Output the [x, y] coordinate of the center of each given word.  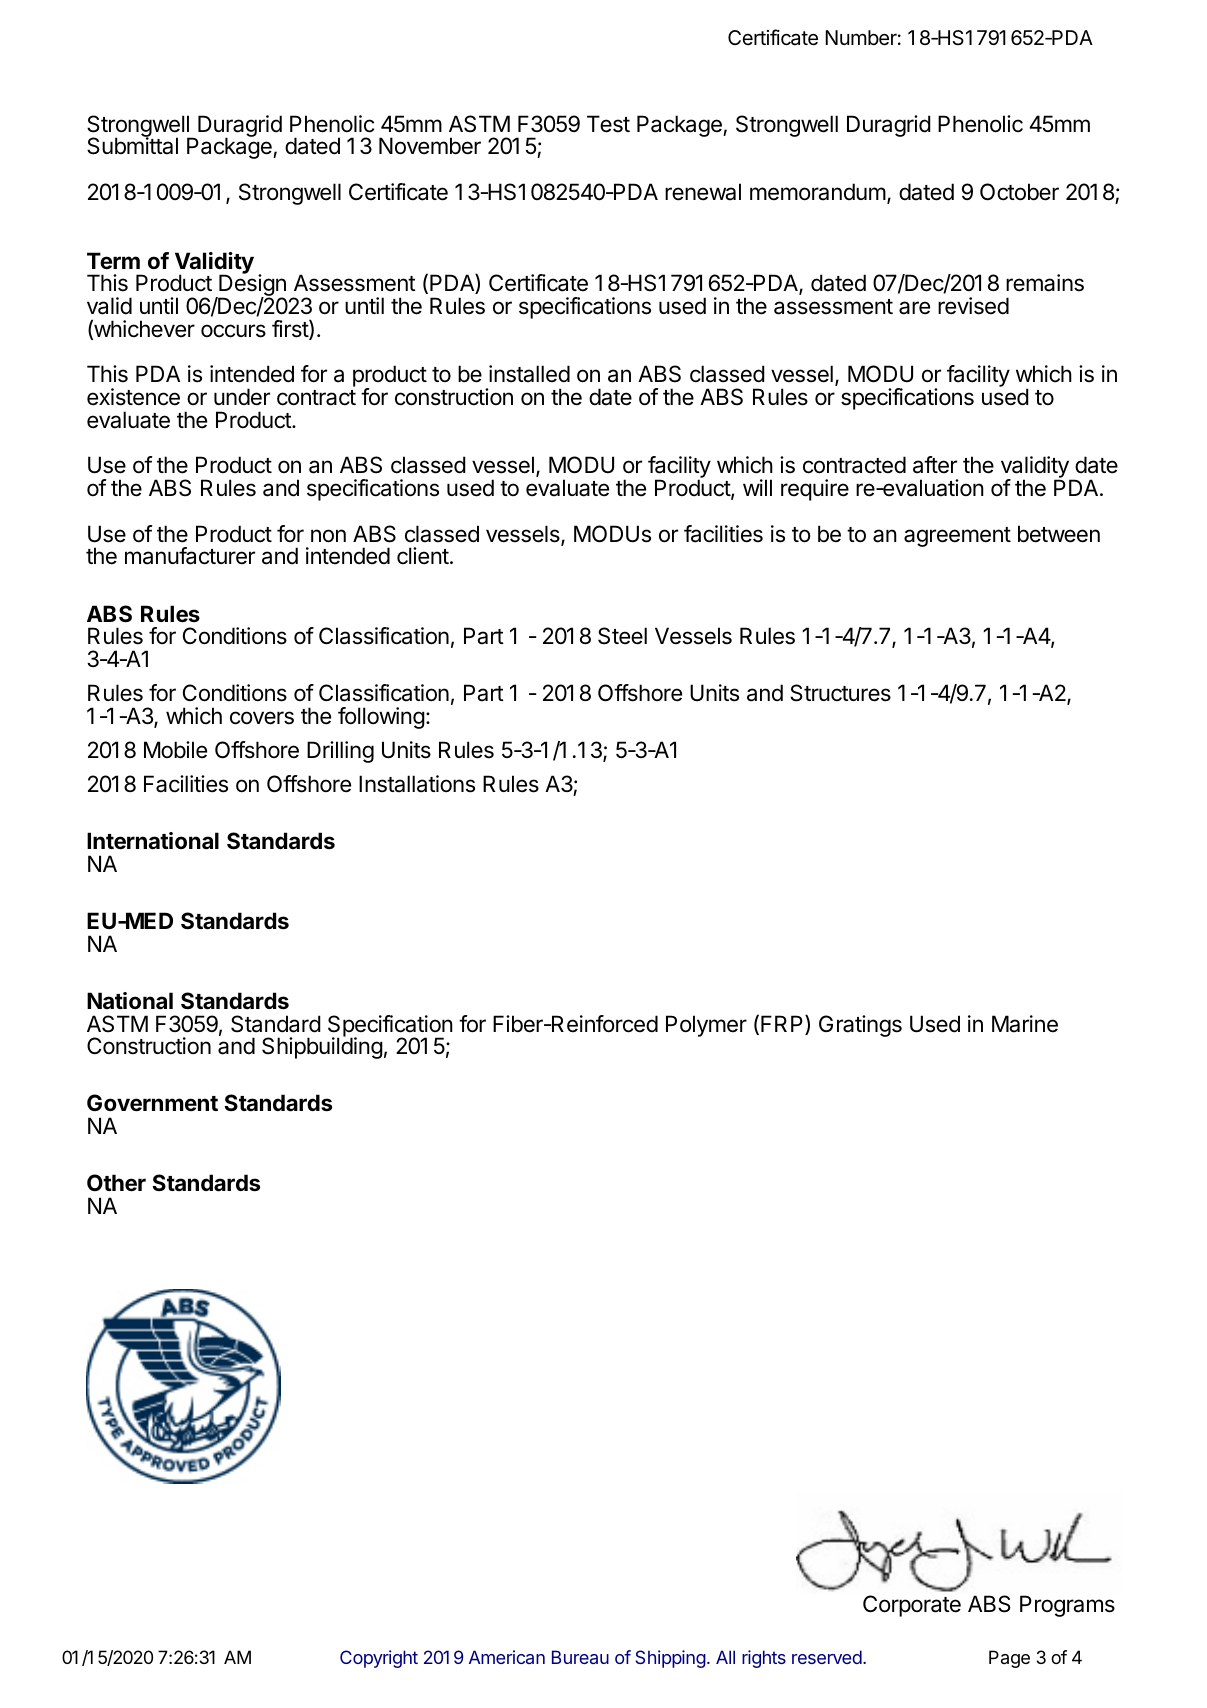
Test [608, 124]
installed [529, 374]
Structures [840, 693]
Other [116, 1183]
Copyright [379, 1659]
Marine [1025, 1024]
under [242, 397]
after [935, 465]
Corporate [912, 1606]
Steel [622, 636]
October [1019, 192]
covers [262, 718]
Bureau [580, 1657]
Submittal [132, 145]
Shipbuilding [322, 1047]
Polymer [706, 1026]
